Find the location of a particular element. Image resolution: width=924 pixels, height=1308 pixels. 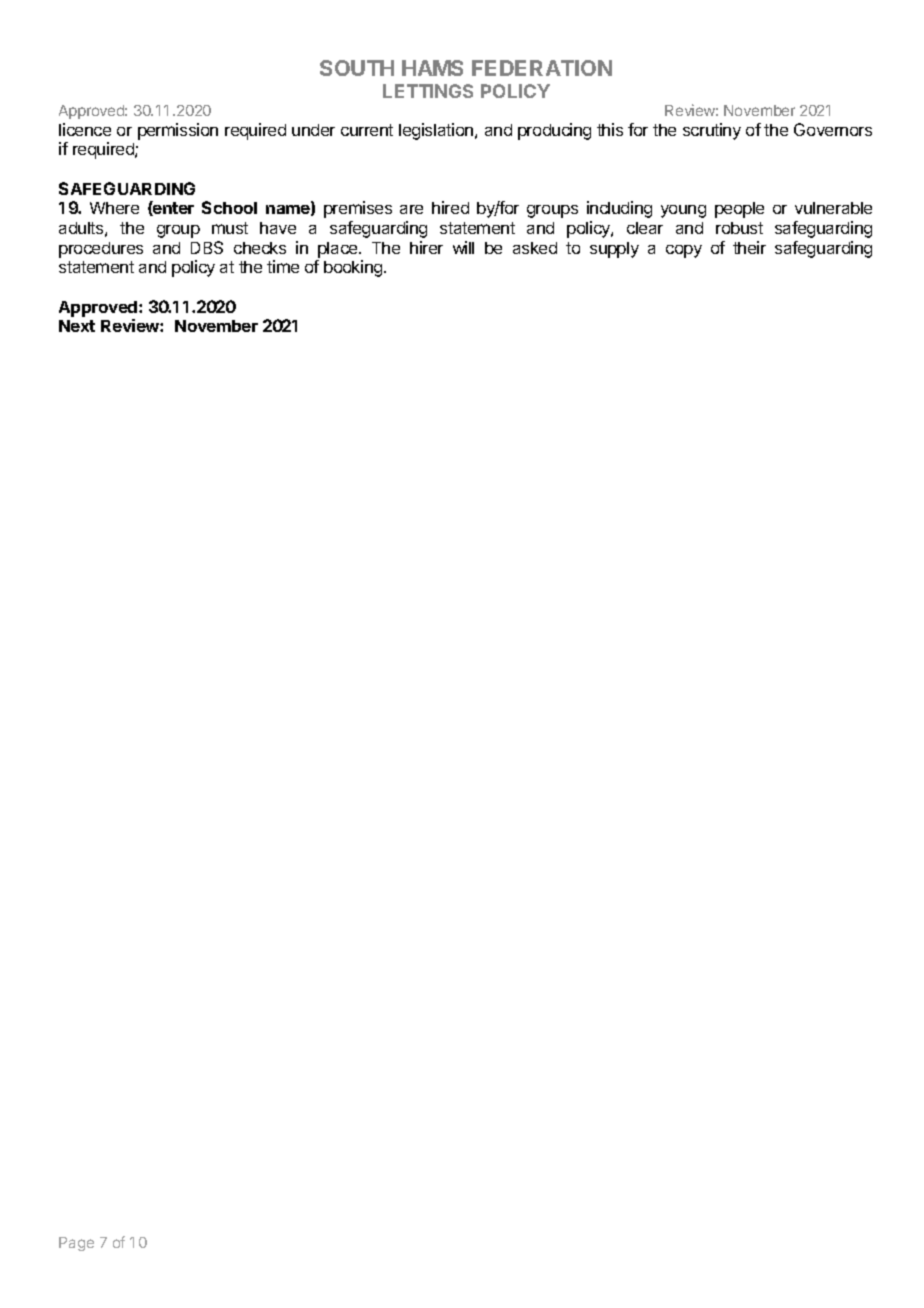

their is located at coordinates (749, 247).
